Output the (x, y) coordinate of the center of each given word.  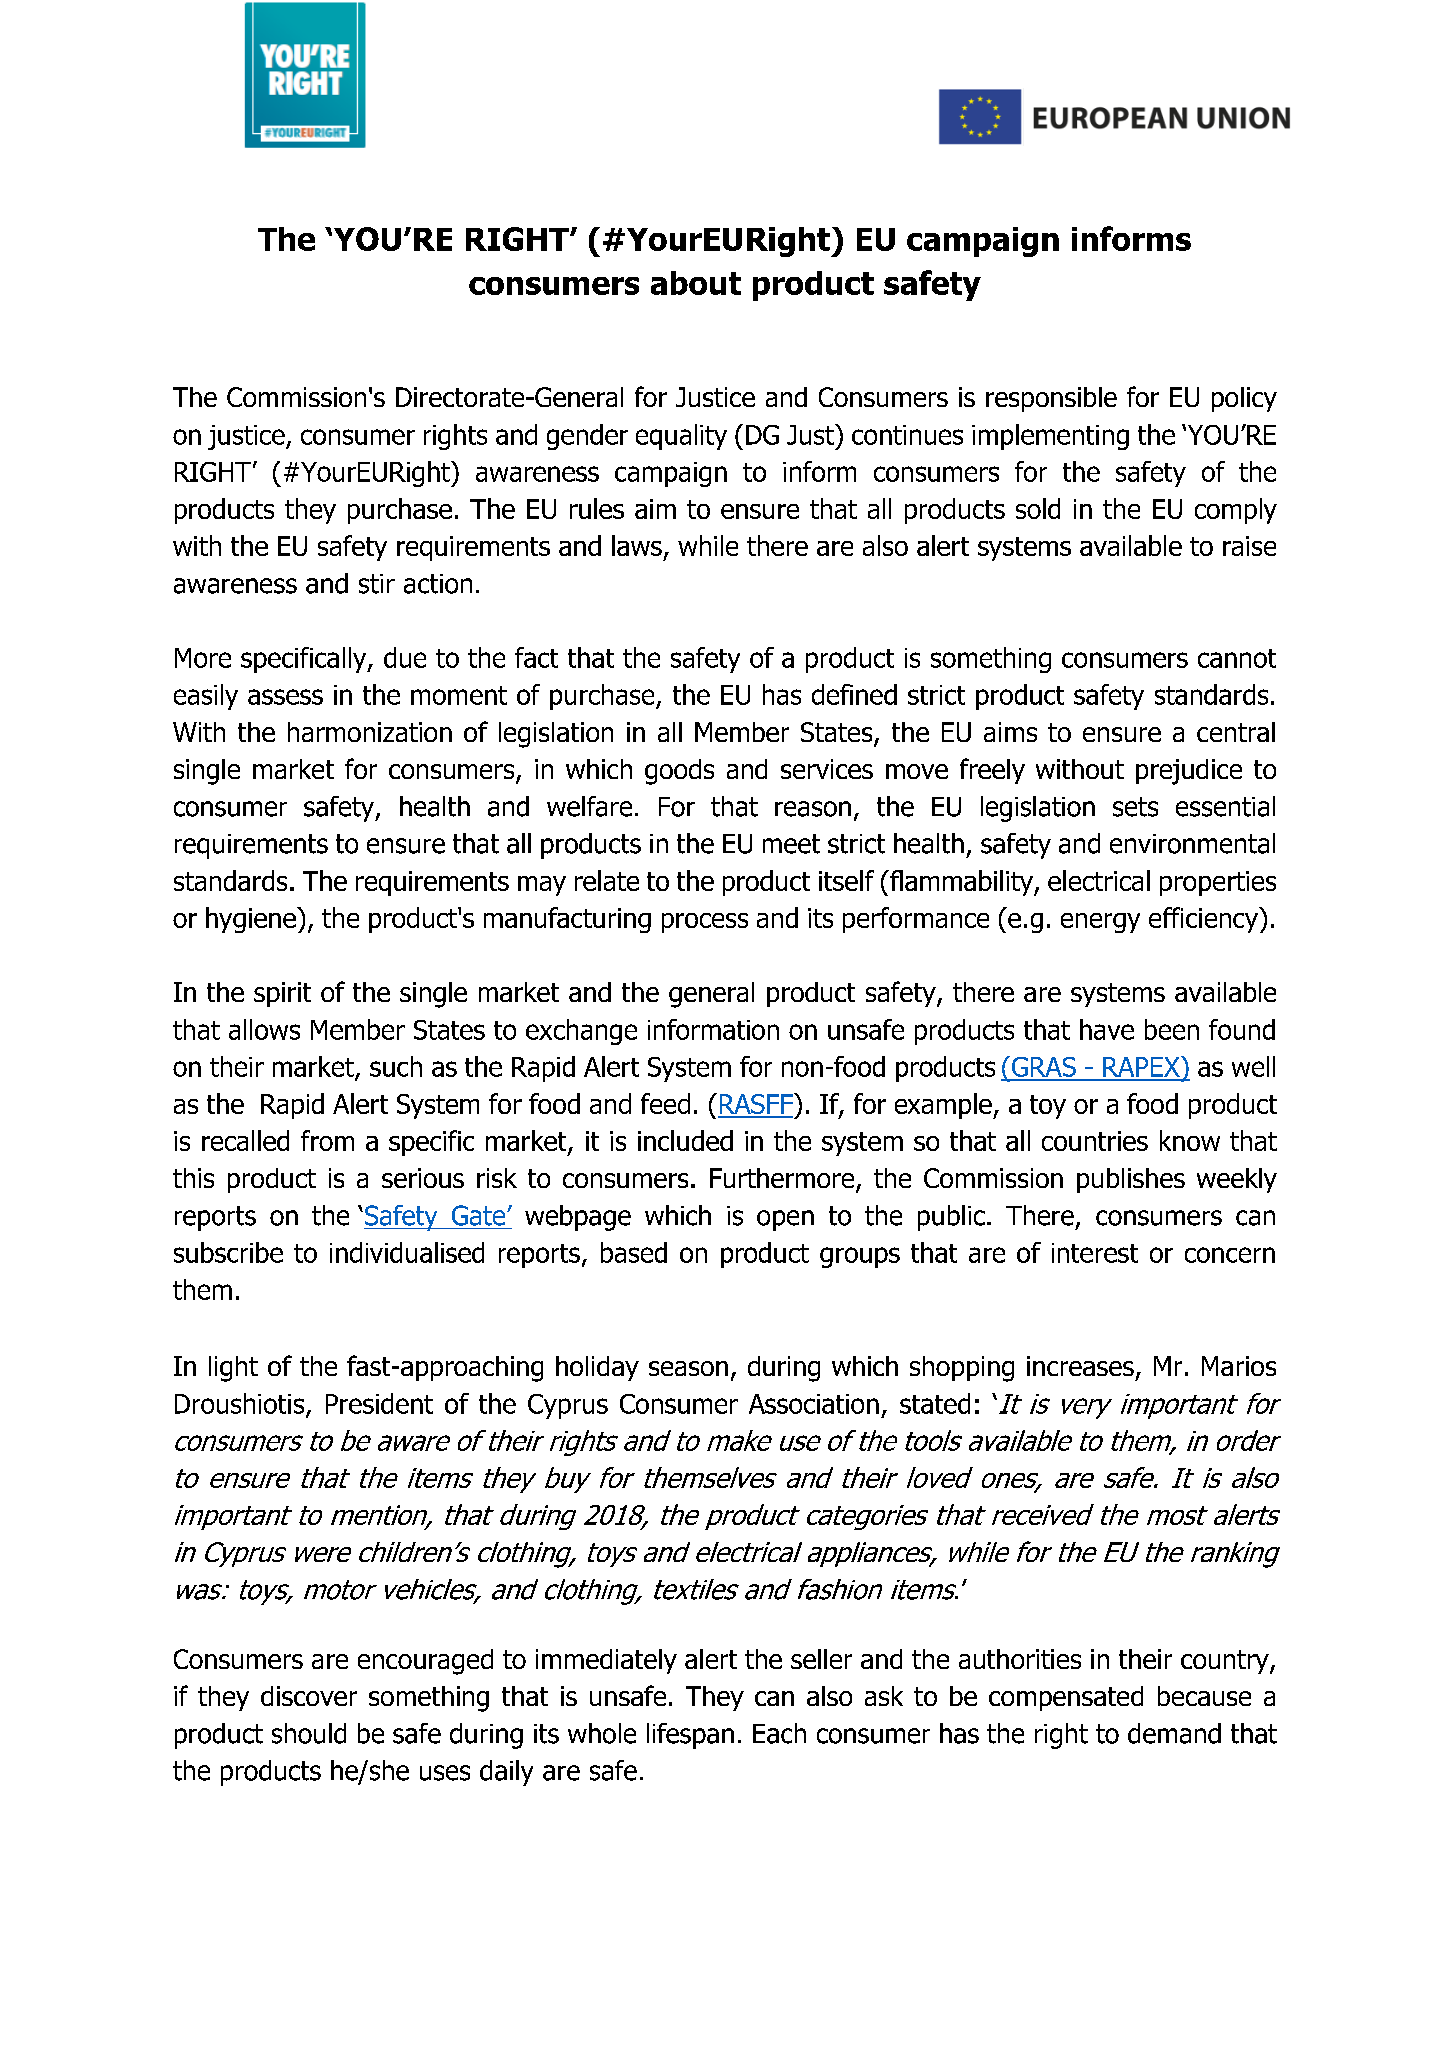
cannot (1237, 658)
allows (264, 1029)
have (1107, 1029)
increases (1080, 1366)
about (696, 283)
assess (285, 697)
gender (587, 437)
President (379, 1403)
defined (854, 694)
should (309, 1733)
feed (665, 1103)
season (688, 1368)
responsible (1051, 399)
